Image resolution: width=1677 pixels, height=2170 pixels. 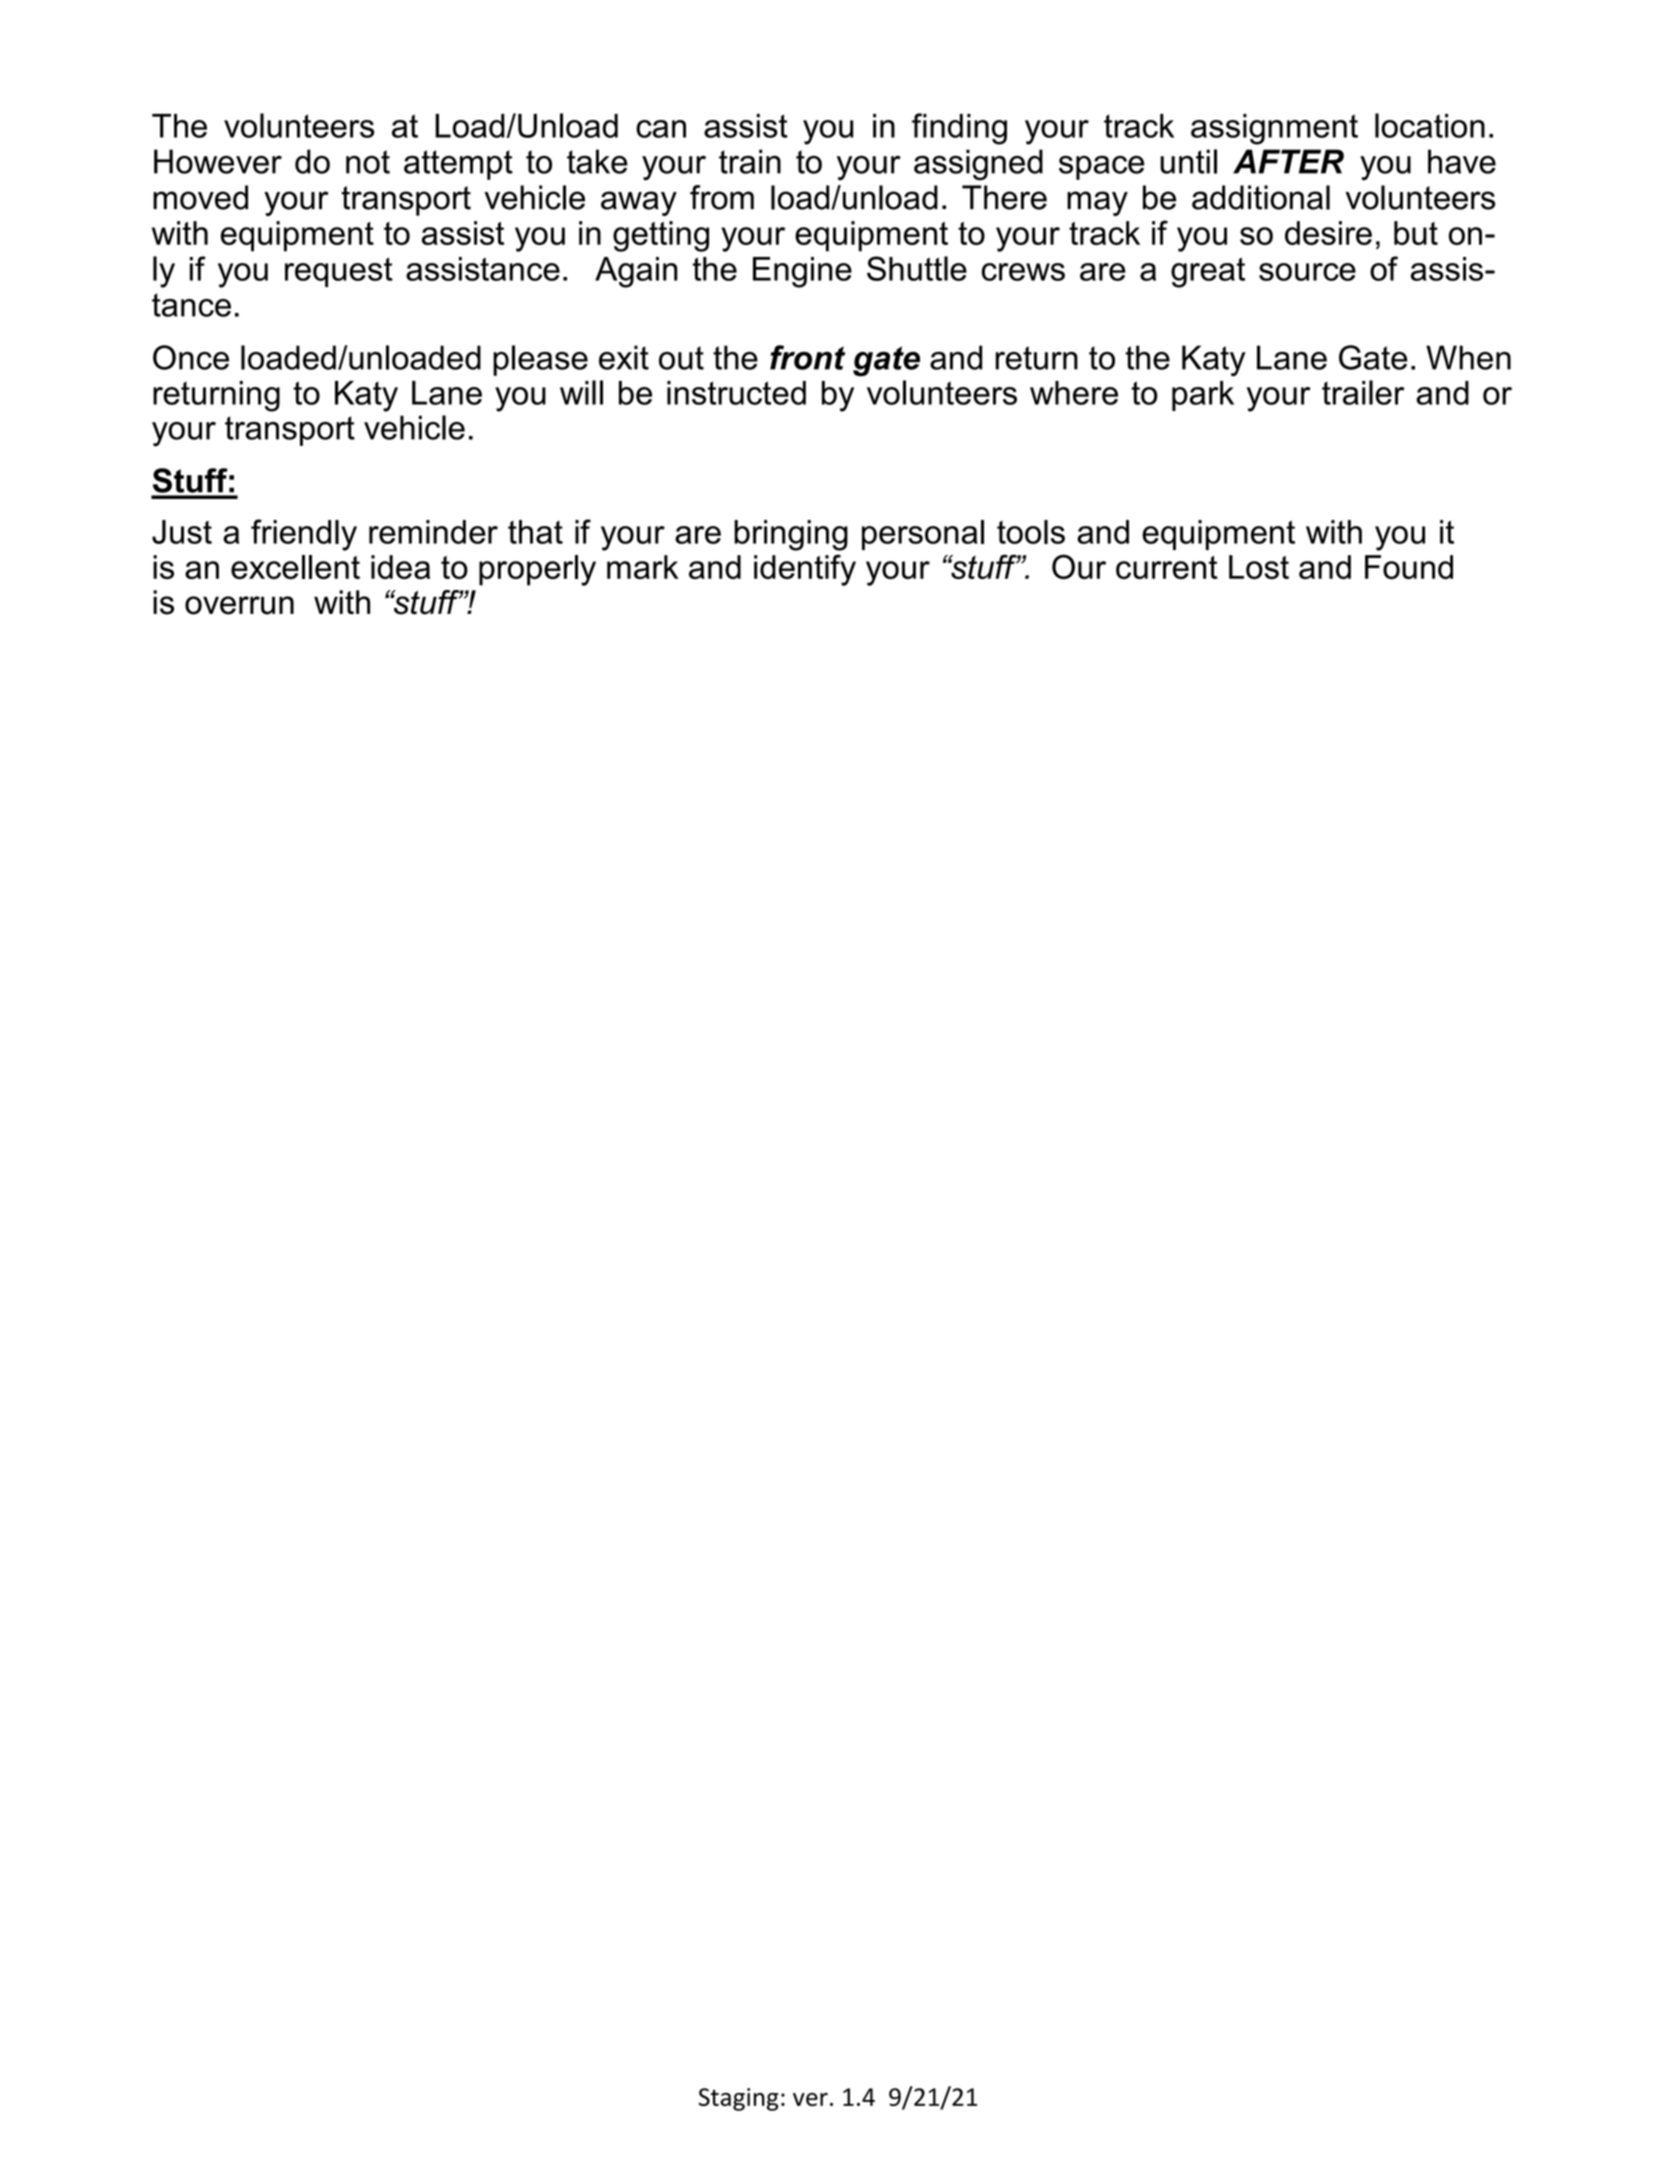 I want to click on Found, so click(x=1409, y=567).
